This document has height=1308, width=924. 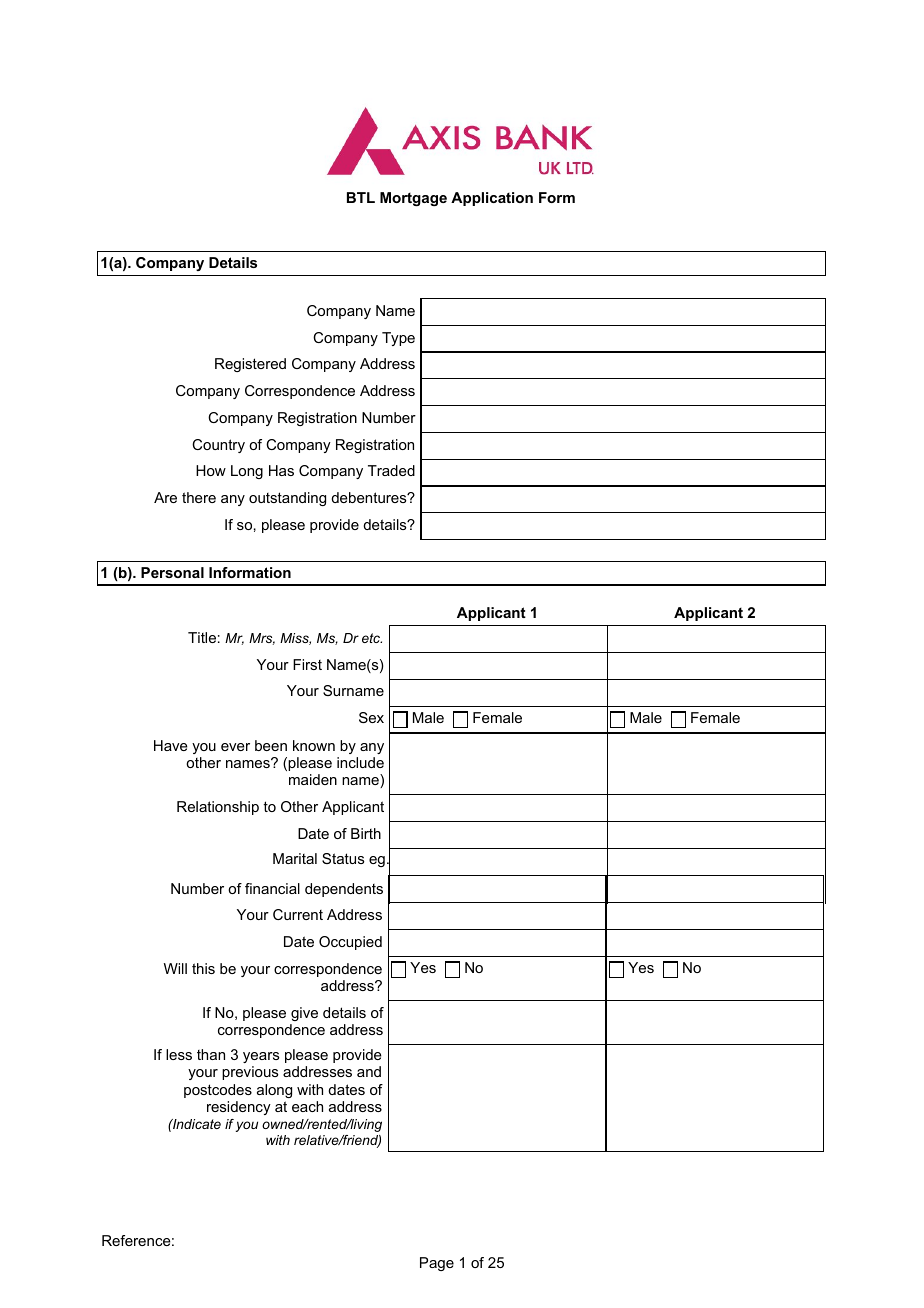 What do you see at coordinates (307, 1106) in the document?
I see `each` at bounding box center [307, 1106].
